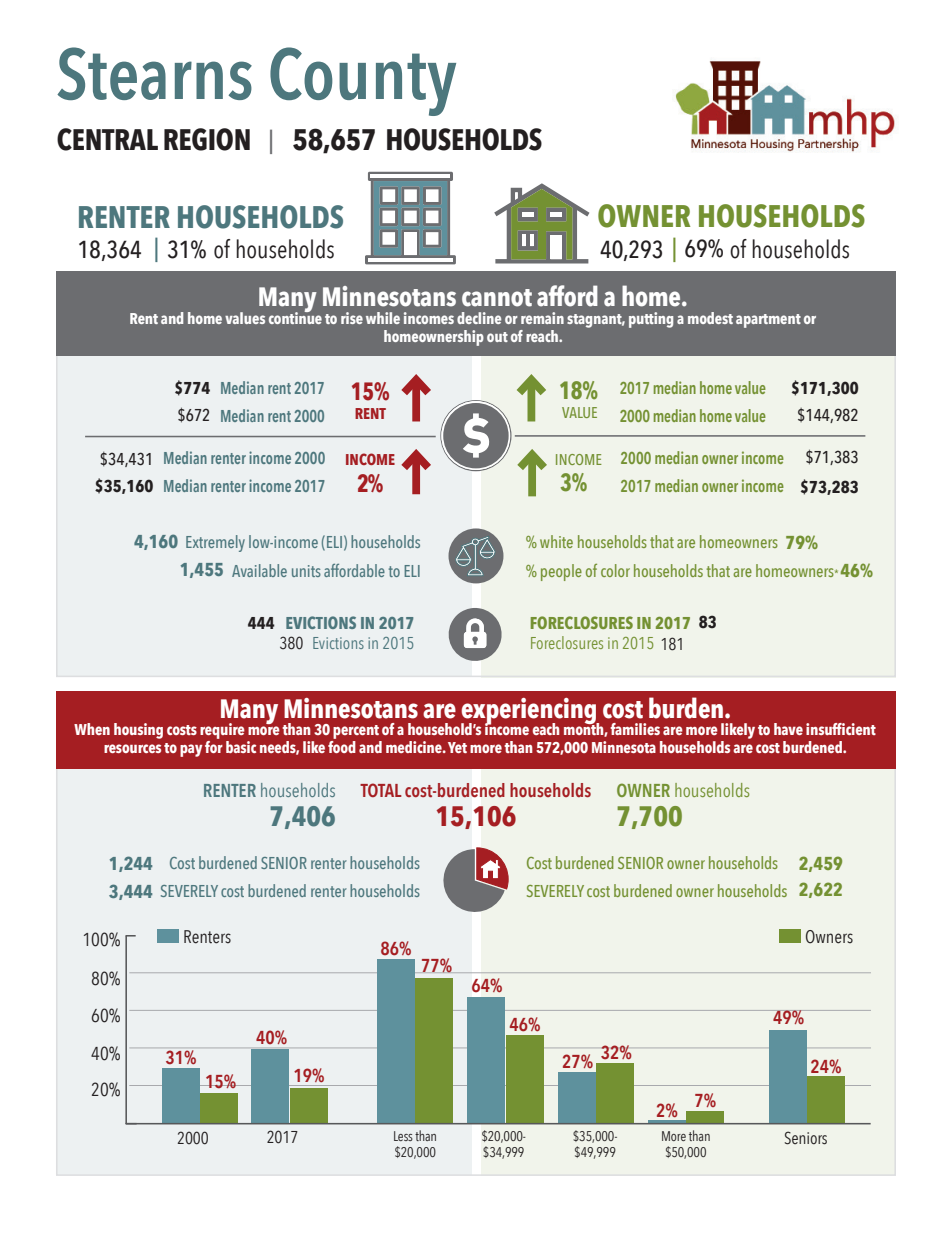  Describe the element at coordinates (154, 73) in the screenshot. I see `Stearns` at that location.
